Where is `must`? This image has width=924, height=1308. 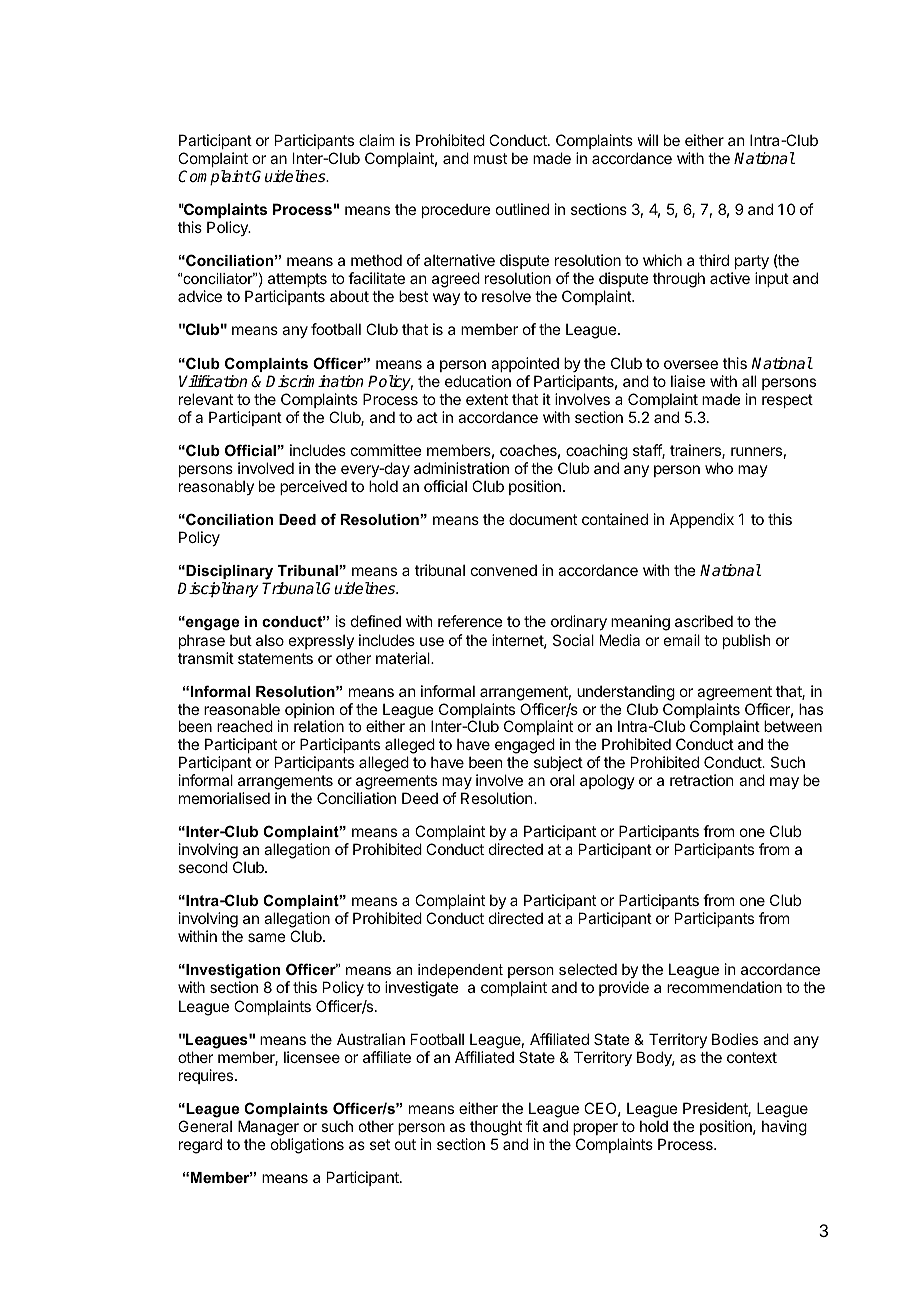
must is located at coordinates (490, 158).
